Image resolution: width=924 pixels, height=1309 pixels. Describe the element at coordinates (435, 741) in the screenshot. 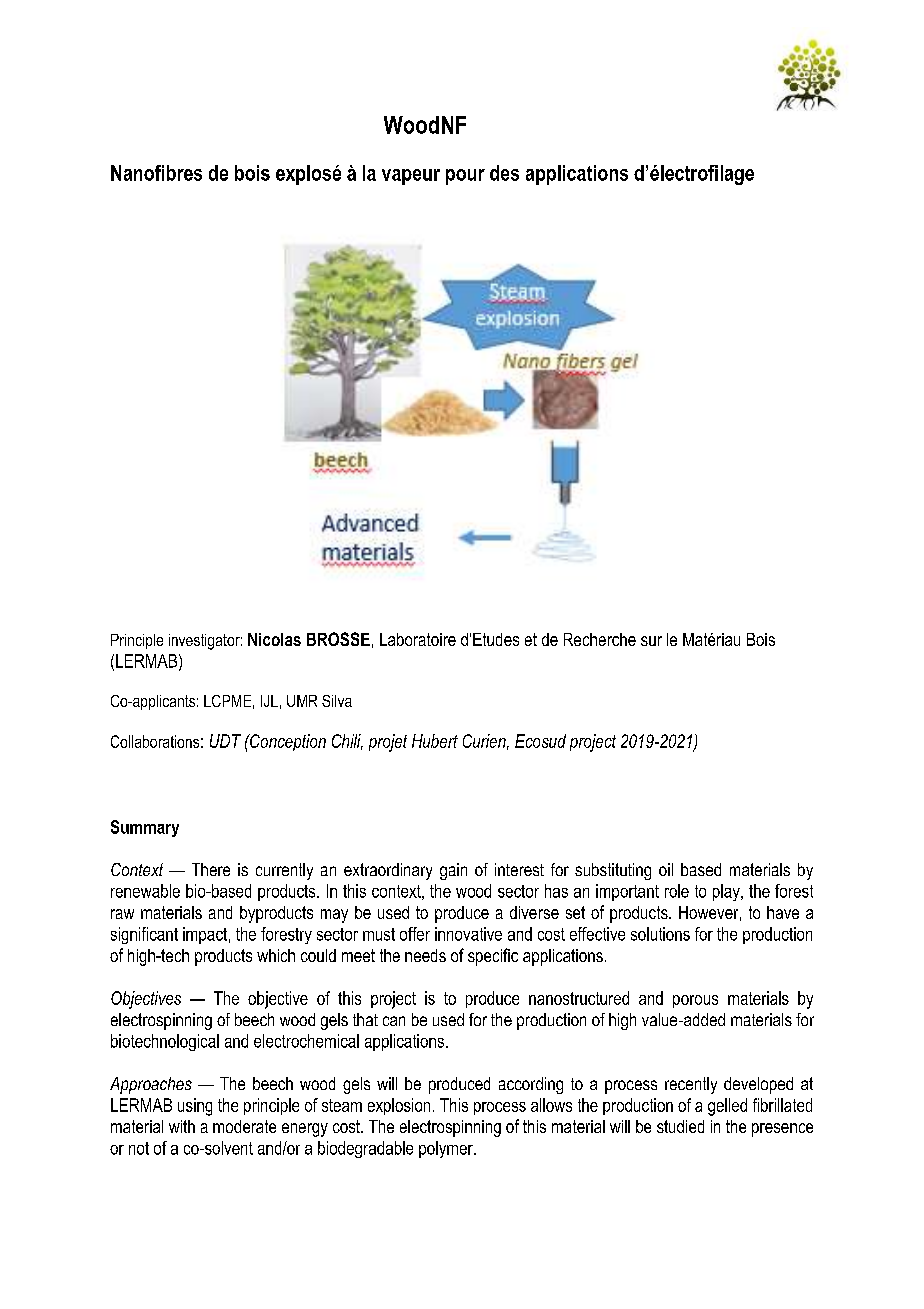

I see `Hubert` at that location.
